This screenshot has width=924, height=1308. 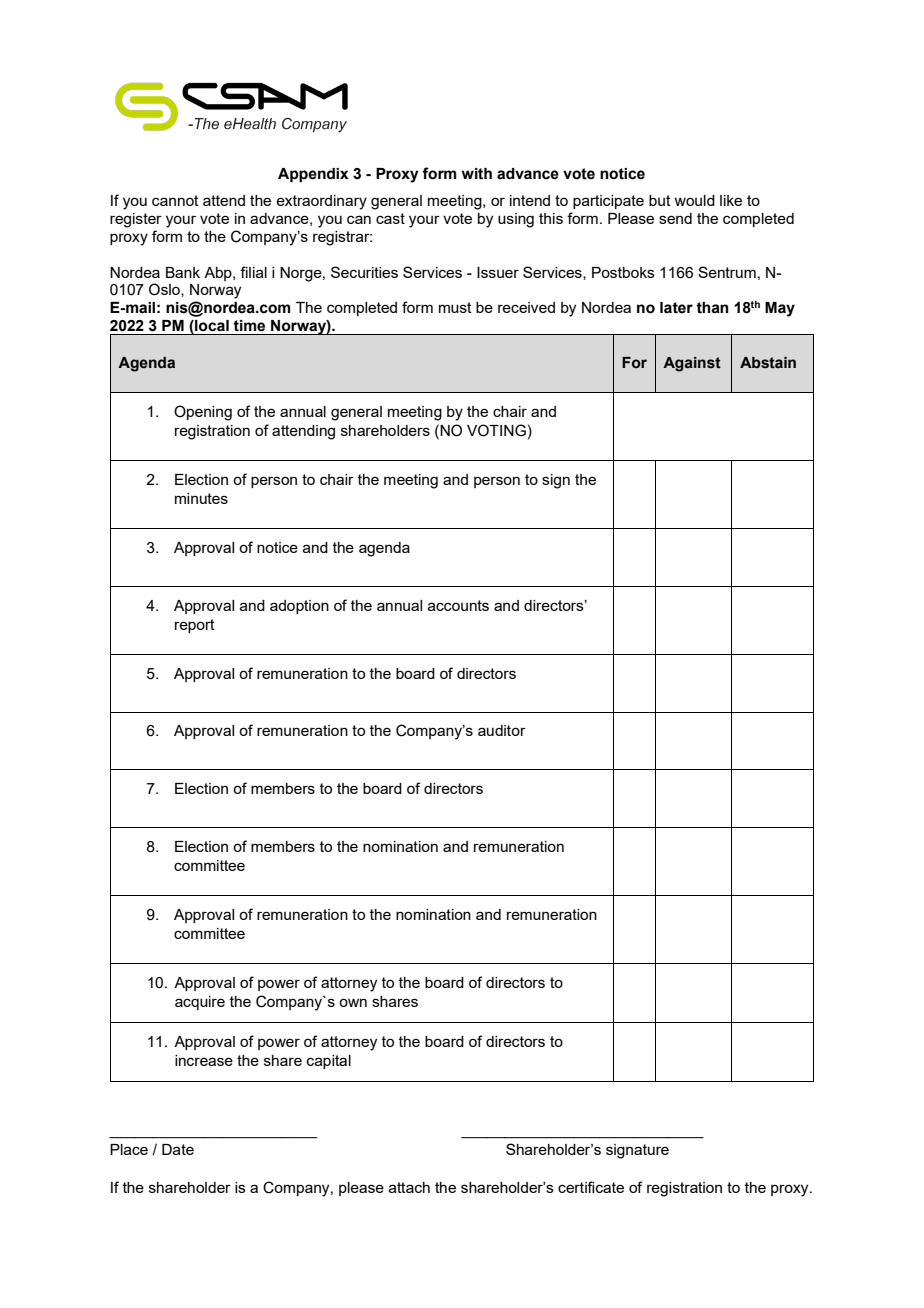 What do you see at coordinates (477, 174) in the screenshot?
I see `with` at bounding box center [477, 174].
